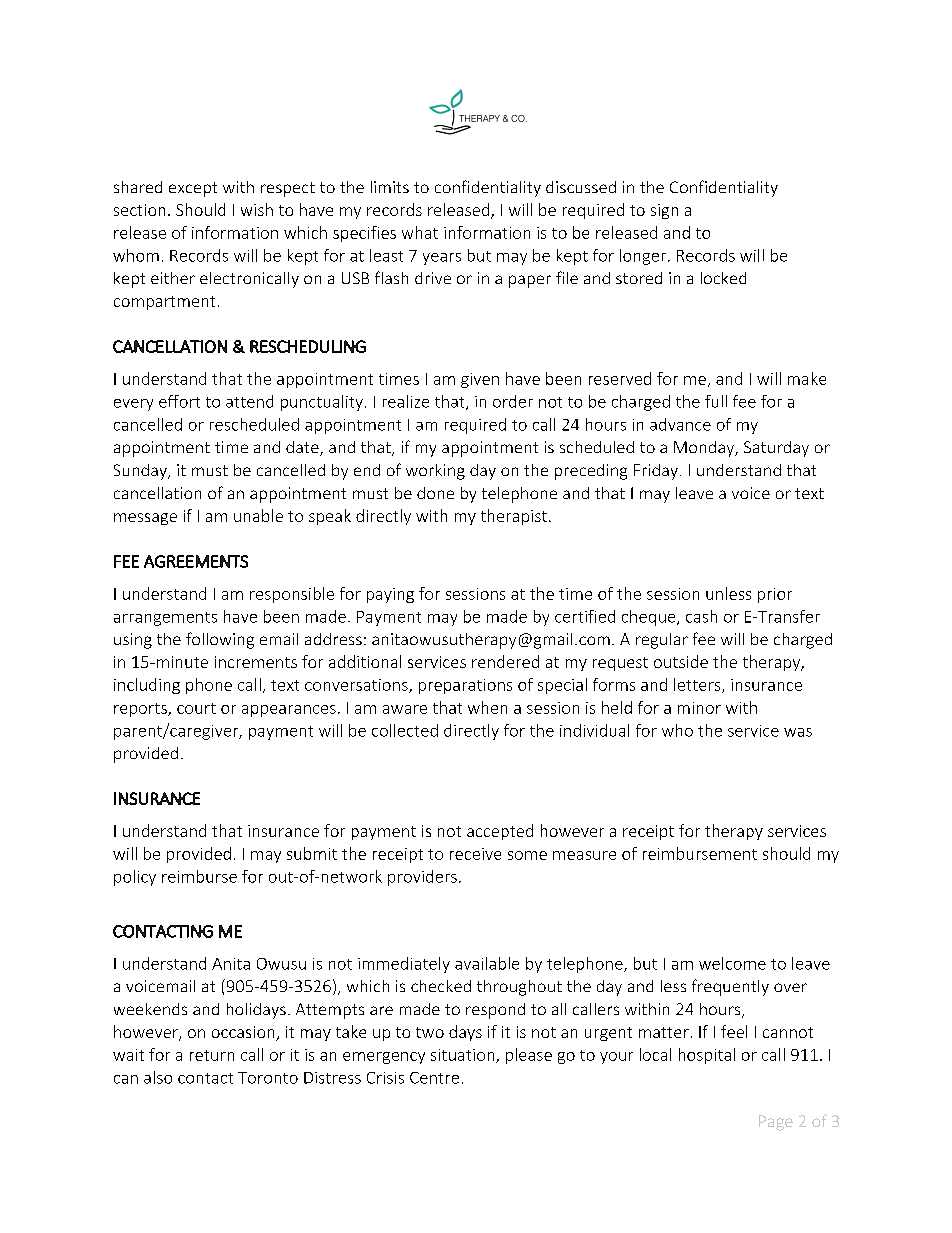  What do you see at coordinates (505, 661) in the document?
I see `rendered` at bounding box center [505, 661].
